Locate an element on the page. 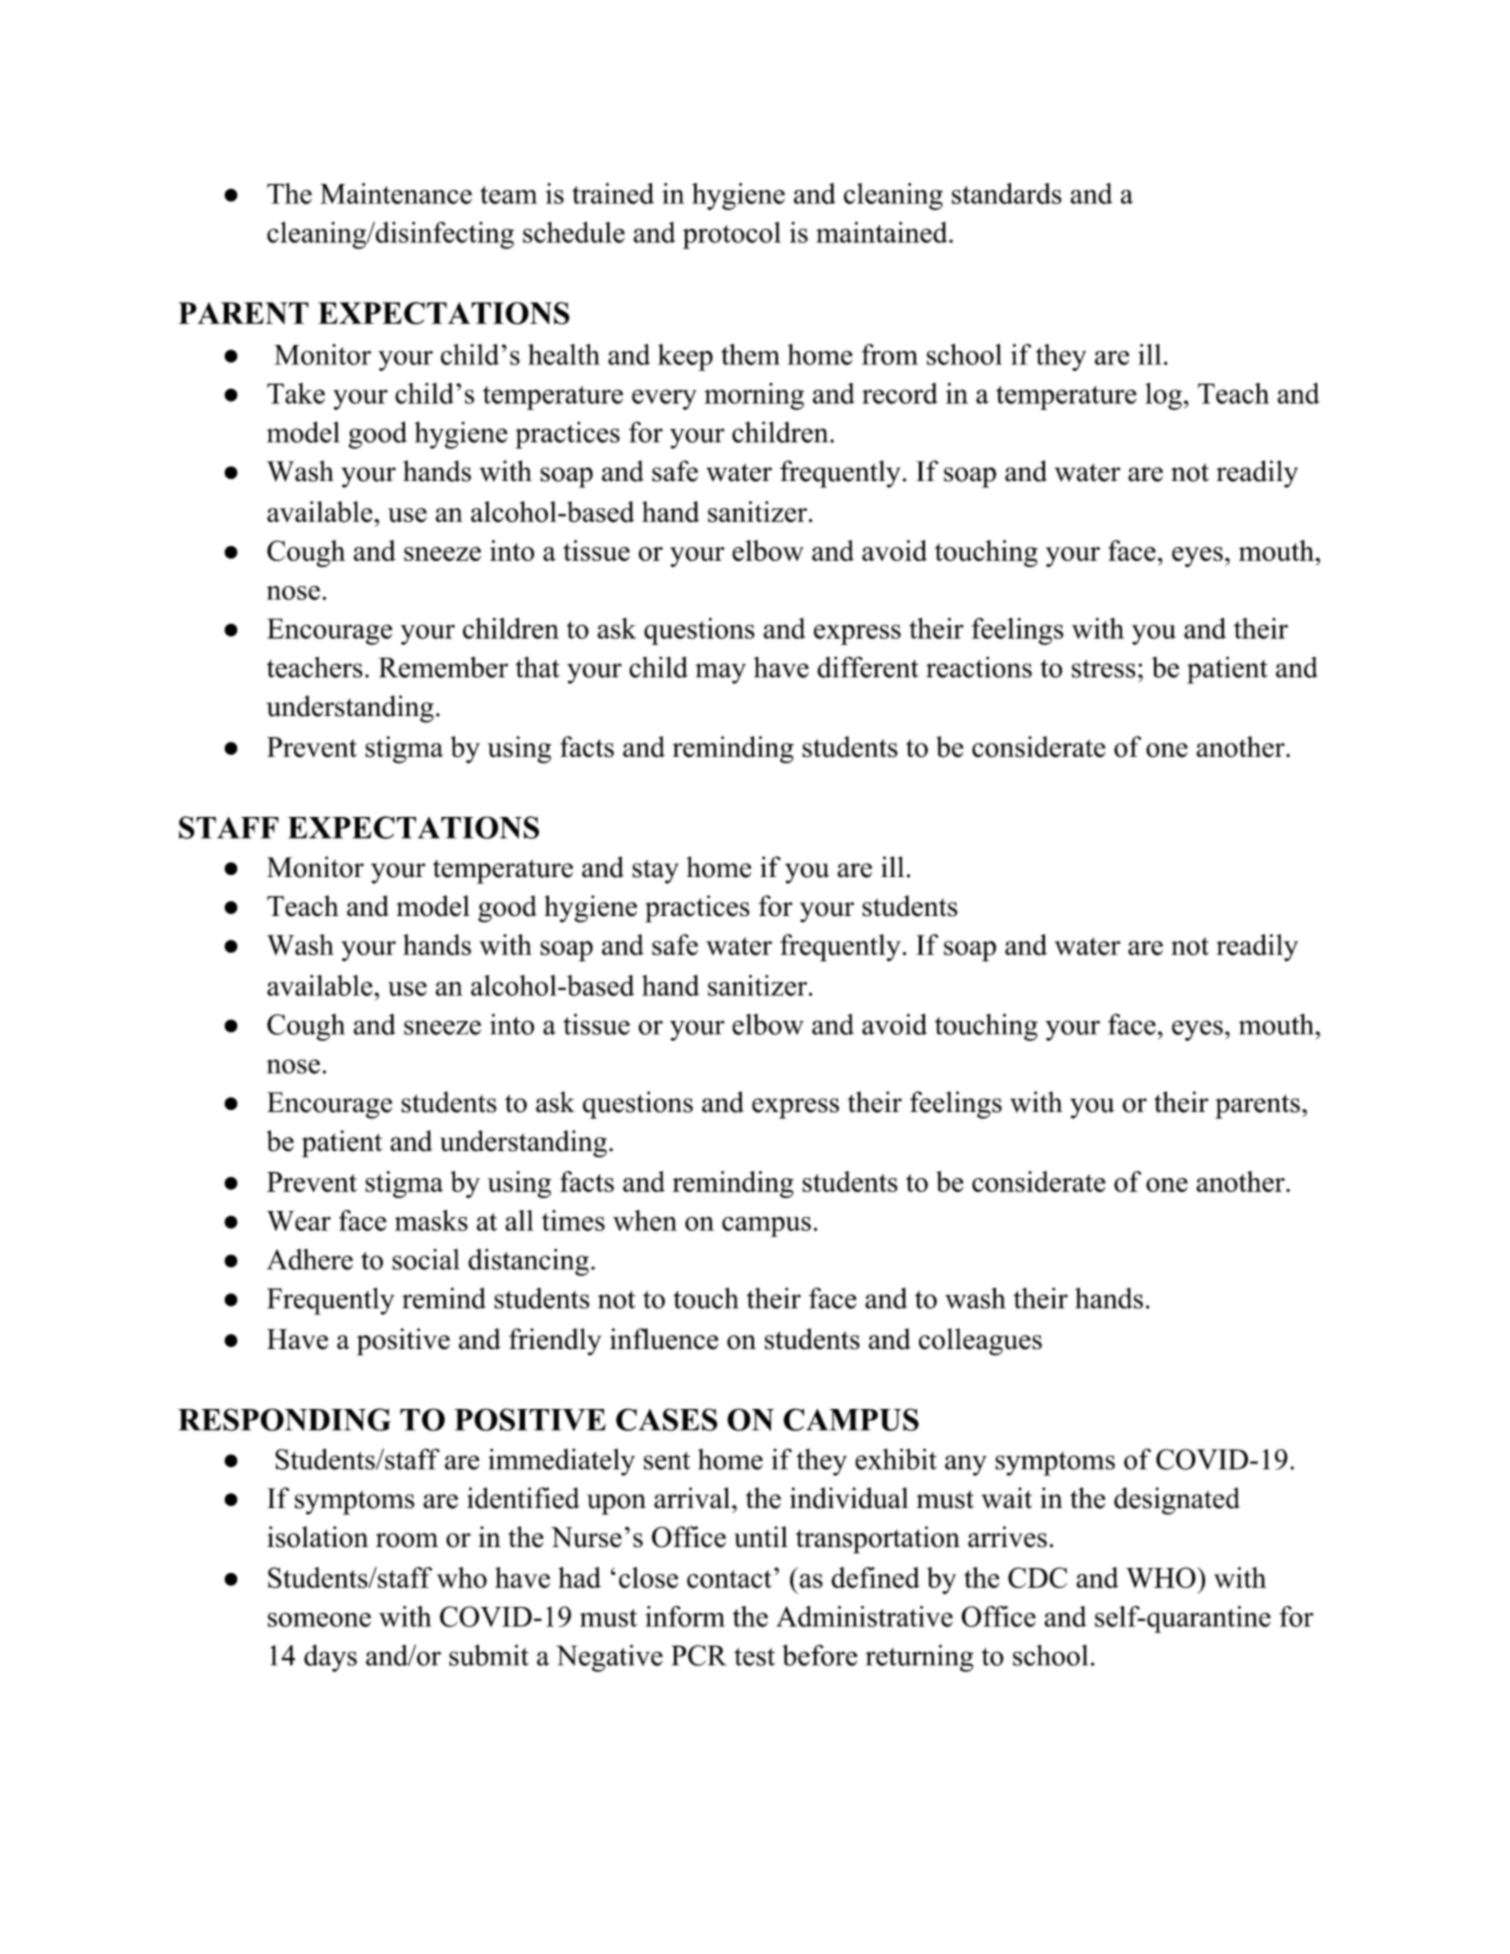 This page has width=1510, height=1954. protocol is located at coordinates (732, 235).
